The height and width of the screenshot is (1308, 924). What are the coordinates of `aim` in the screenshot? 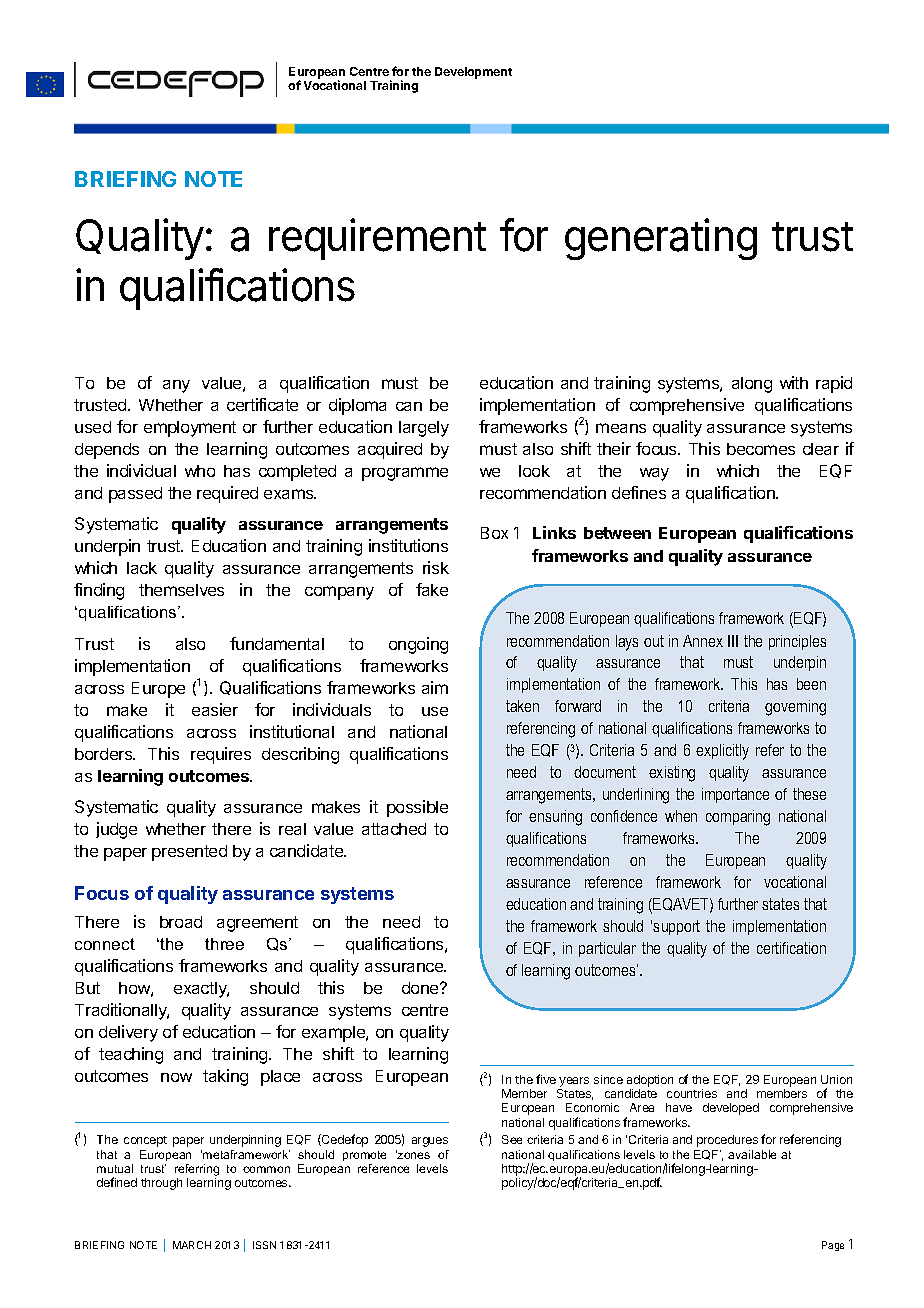 It's located at (435, 687).
